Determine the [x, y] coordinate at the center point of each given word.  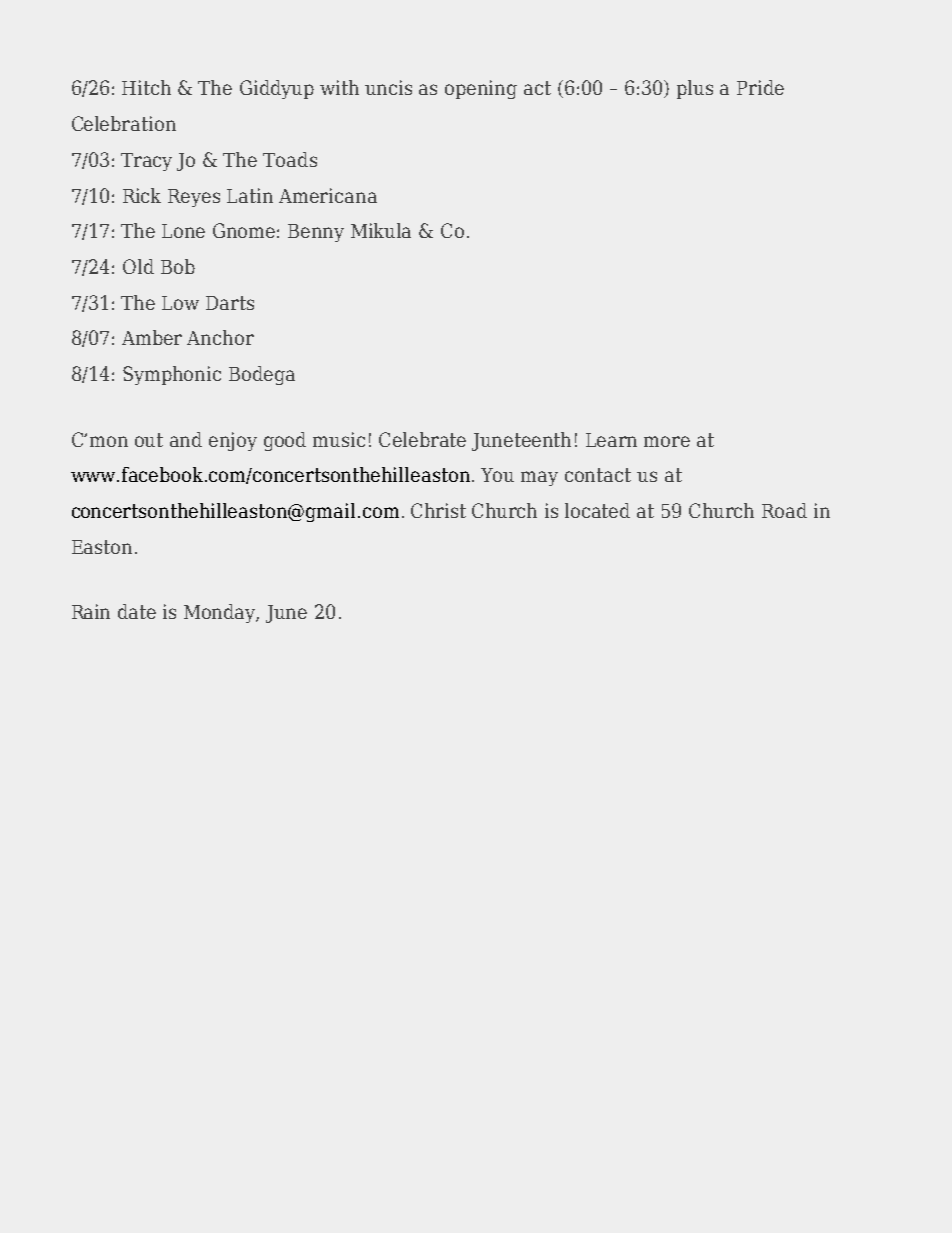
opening [481, 89]
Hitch [146, 87]
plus [695, 89]
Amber [152, 337]
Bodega [262, 375]
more [667, 441]
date [137, 611]
